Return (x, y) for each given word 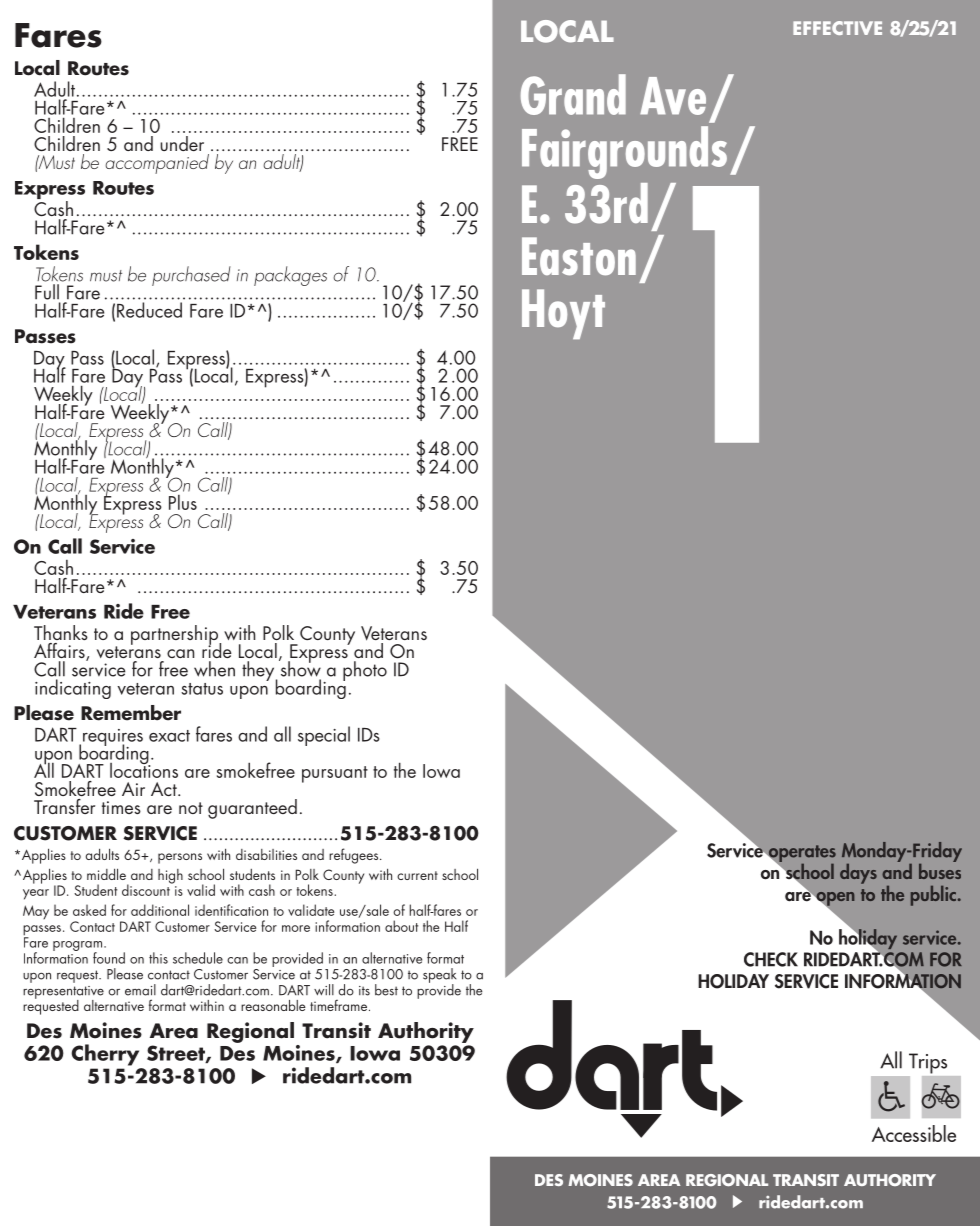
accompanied (157, 164)
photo (365, 671)
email (140, 990)
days (858, 874)
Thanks (61, 632)
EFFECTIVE (837, 28)
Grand (573, 94)
